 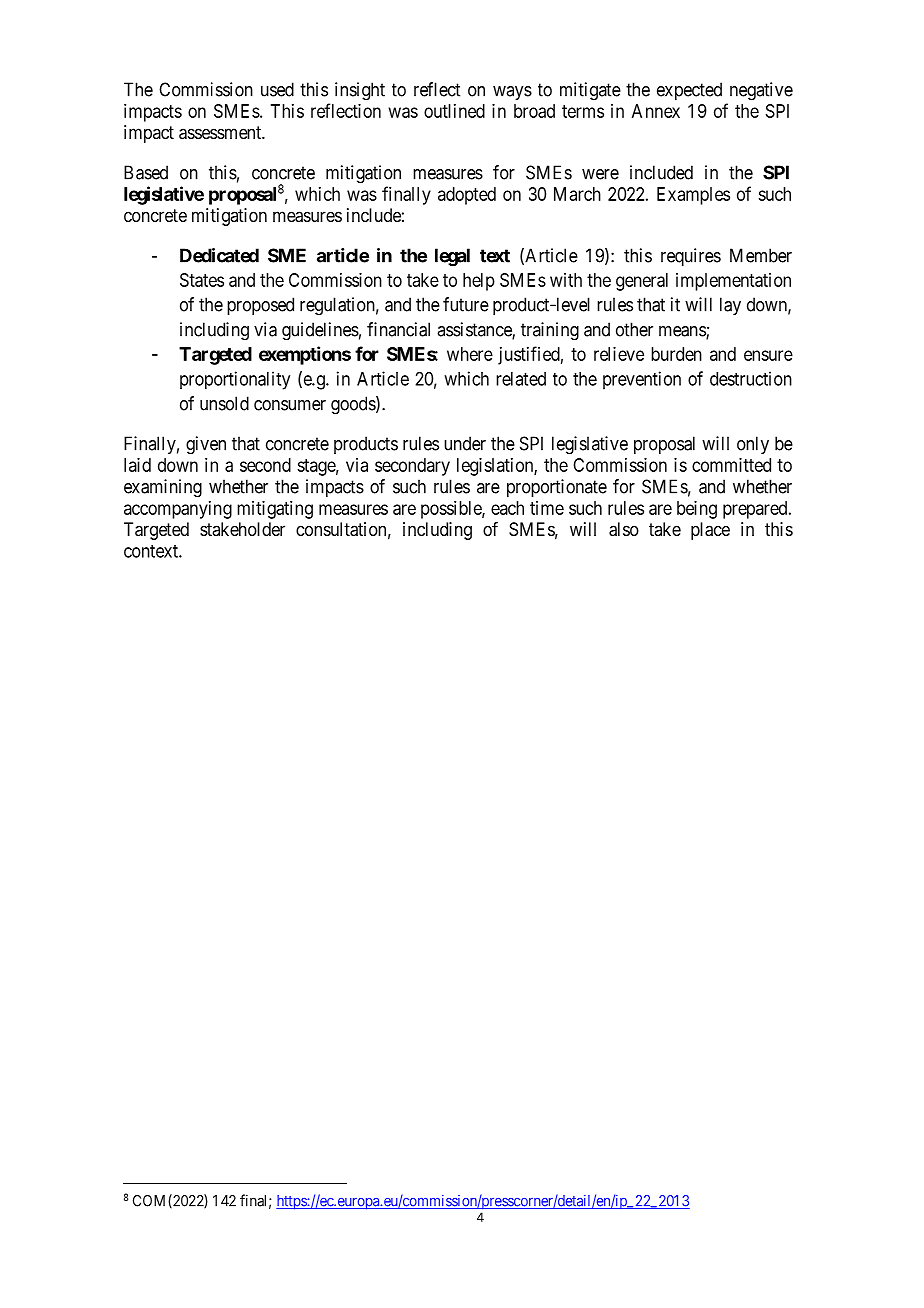 I want to click on accompanying, so click(x=178, y=510).
